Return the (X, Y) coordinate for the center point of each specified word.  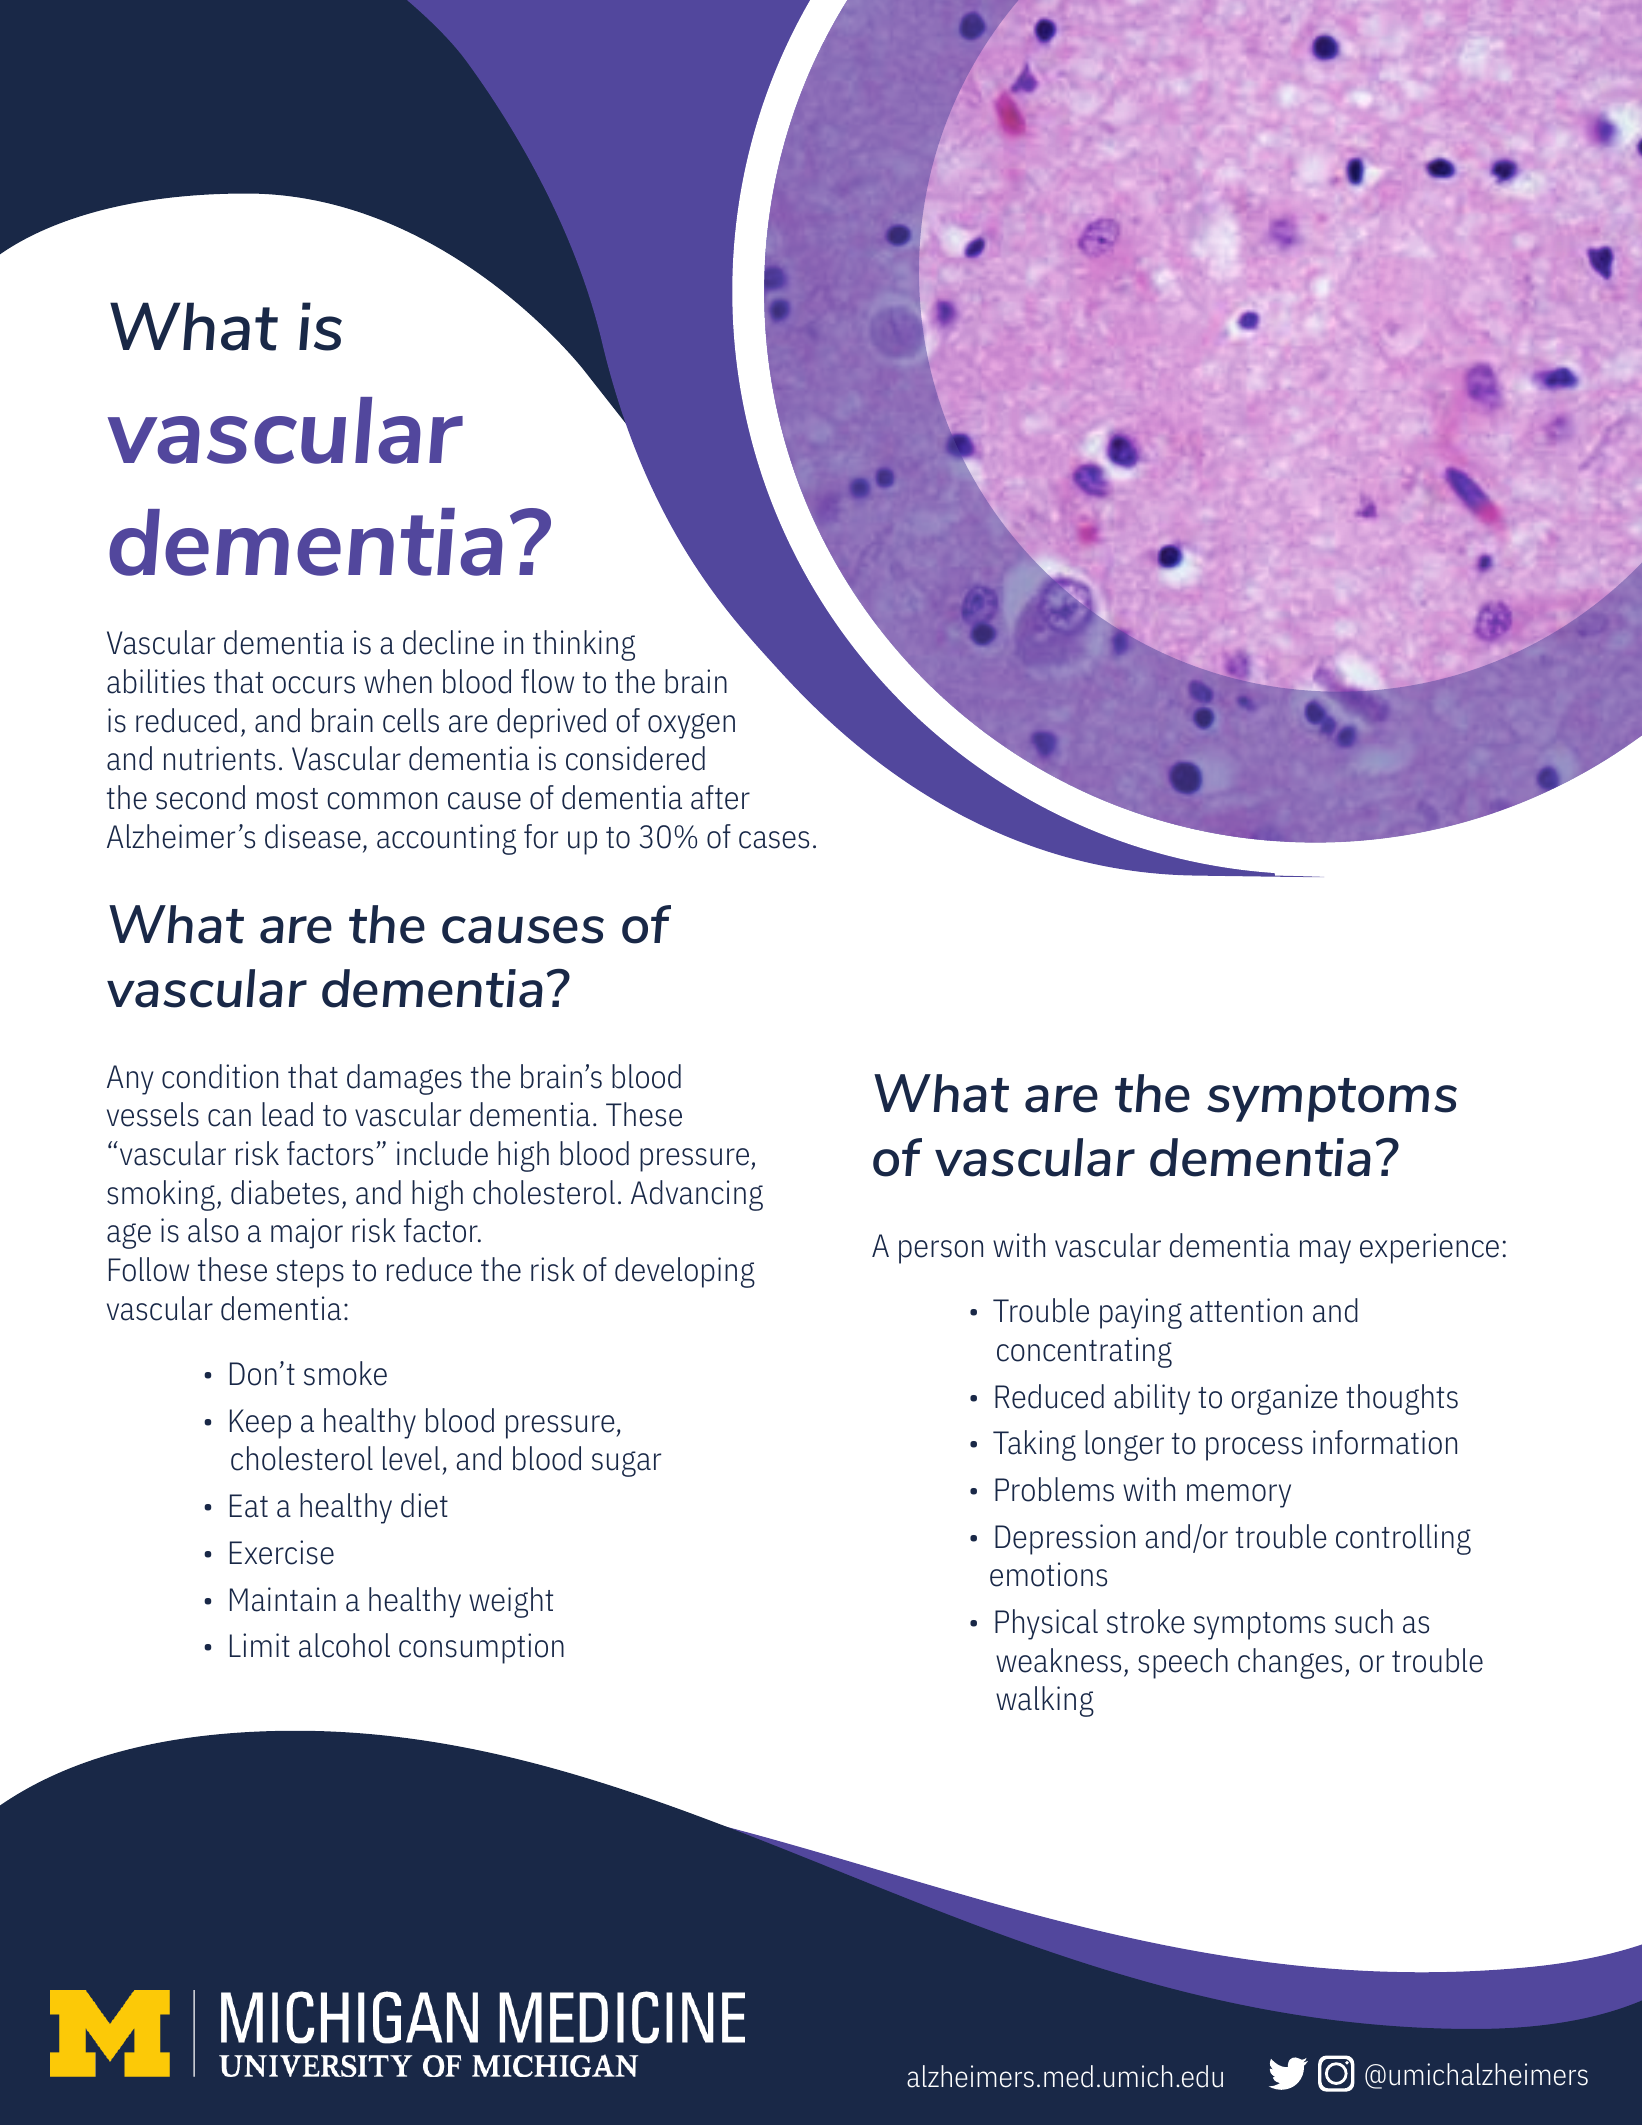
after (720, 797)
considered (635, 758)
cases (774, 840)
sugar (626, 1464)
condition (220, 1076)
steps (310, 1274)
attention (1246, 1310)
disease (313, 836)
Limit (260, 1645)
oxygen (691, 726)
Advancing (697, 1195)
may (1325, 1252)
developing (685, 1272)
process (1254, 1449)
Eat (249, 1506)
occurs (313, 685)
